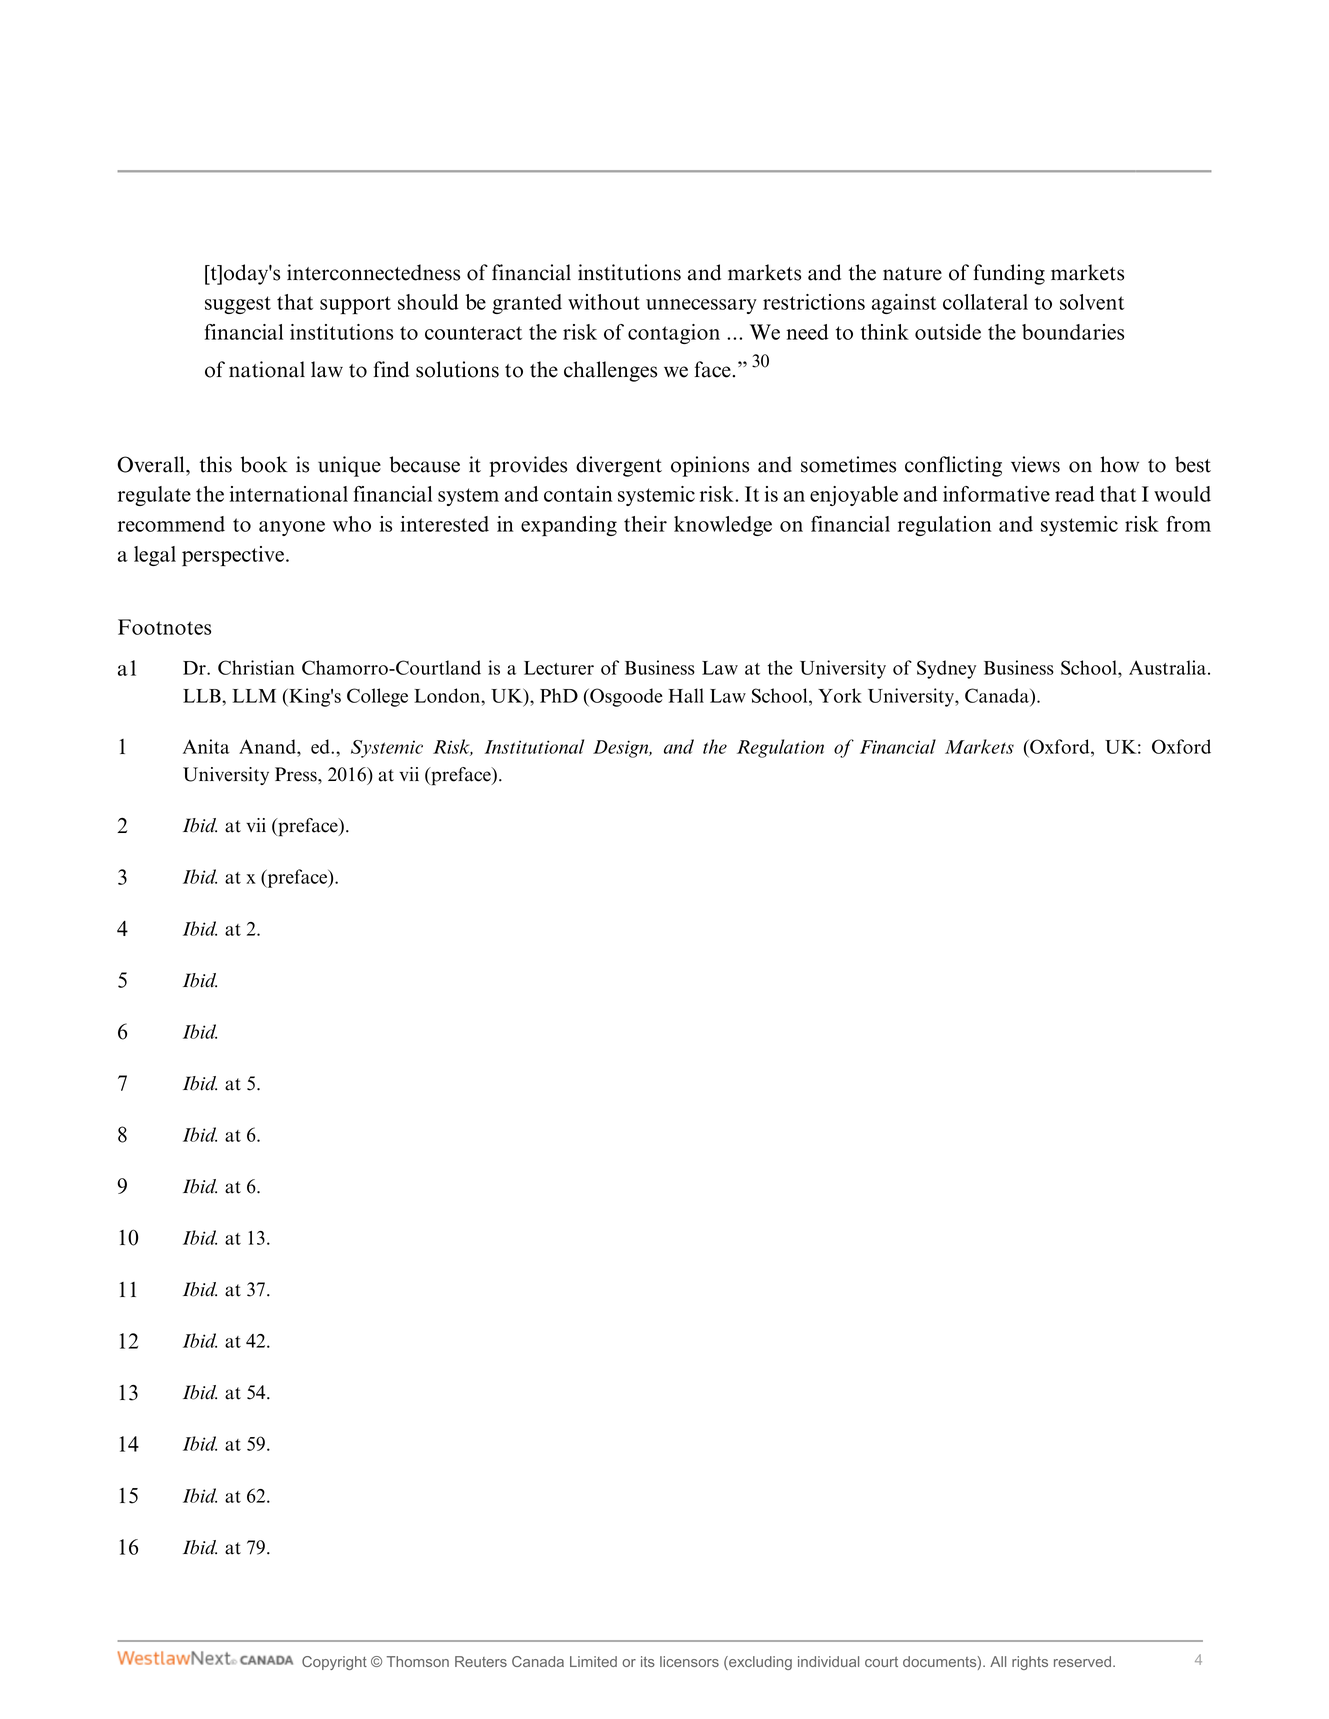 The image size is (1329, 1719). I want to click on Copyright, so click(334, 1663).
